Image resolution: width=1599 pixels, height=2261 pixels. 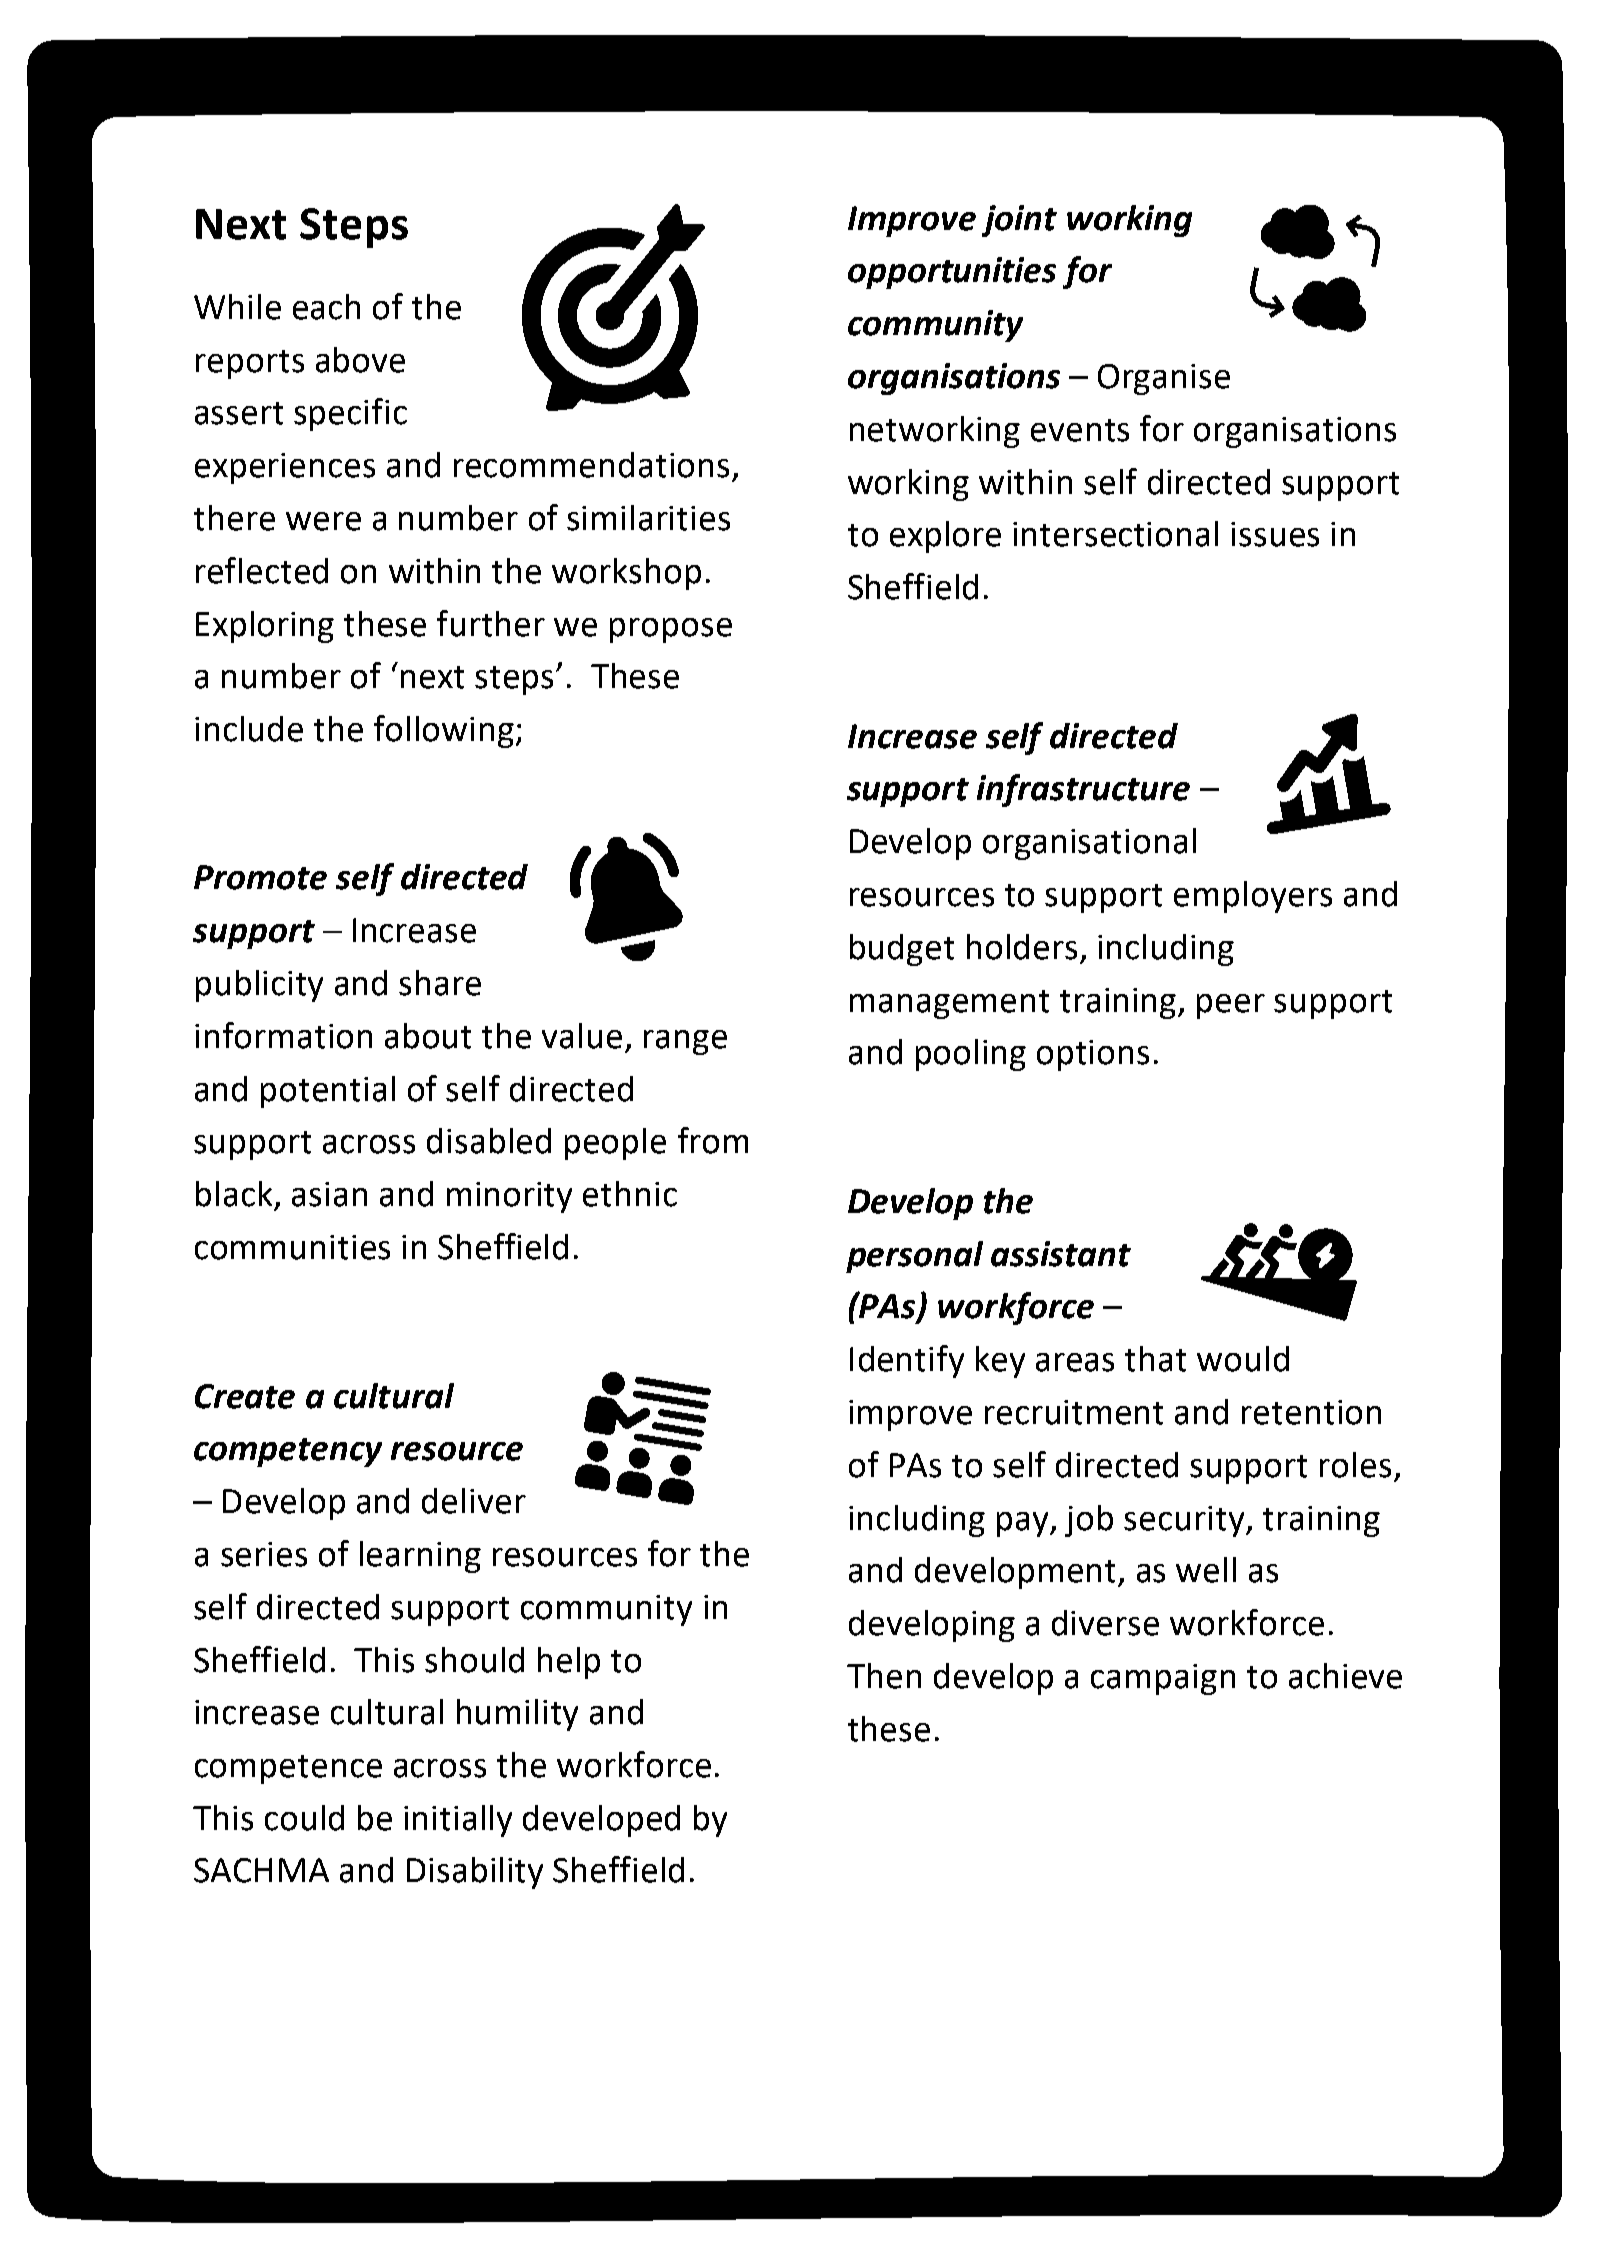 What do you see at coordinates (884, 1676) in the document?
I see `Then` at bounding box center [884, 1676].
